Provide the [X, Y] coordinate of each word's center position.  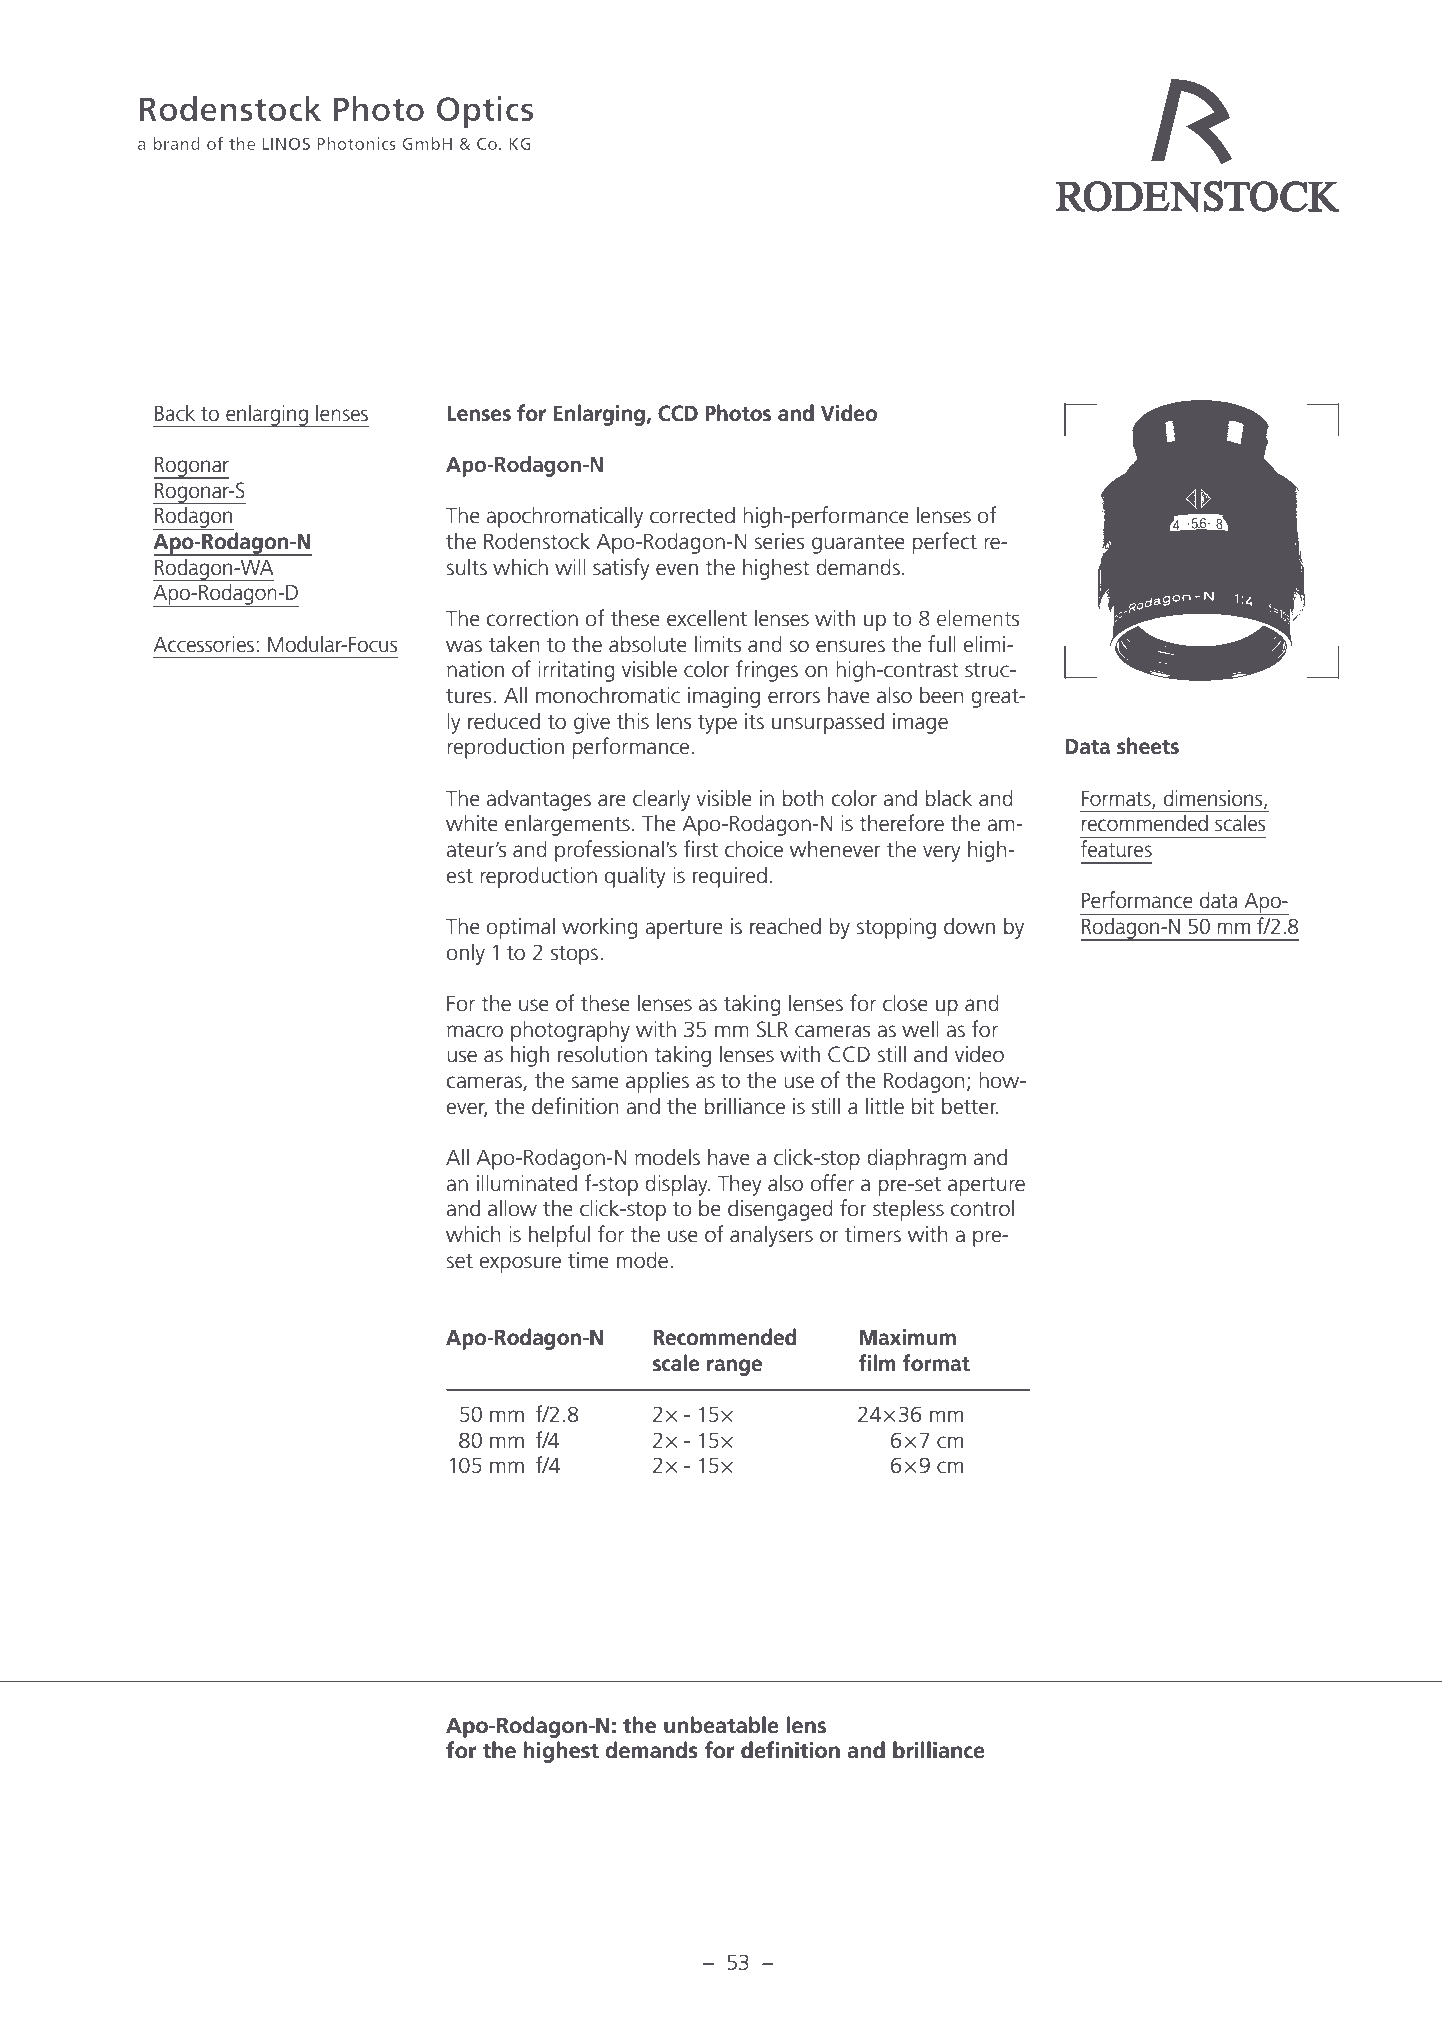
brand [176, 143]
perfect [945, 543]
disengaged [780, 1210]
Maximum [908, 1337]
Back [175, 413]
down [969, 926]
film [877, 1362]
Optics [485, 112]
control [982, 1208]
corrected [692, 515]
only [465, 954]
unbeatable [721, 1725]
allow [512, 1208]
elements [978, 617]
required [730, 877]
